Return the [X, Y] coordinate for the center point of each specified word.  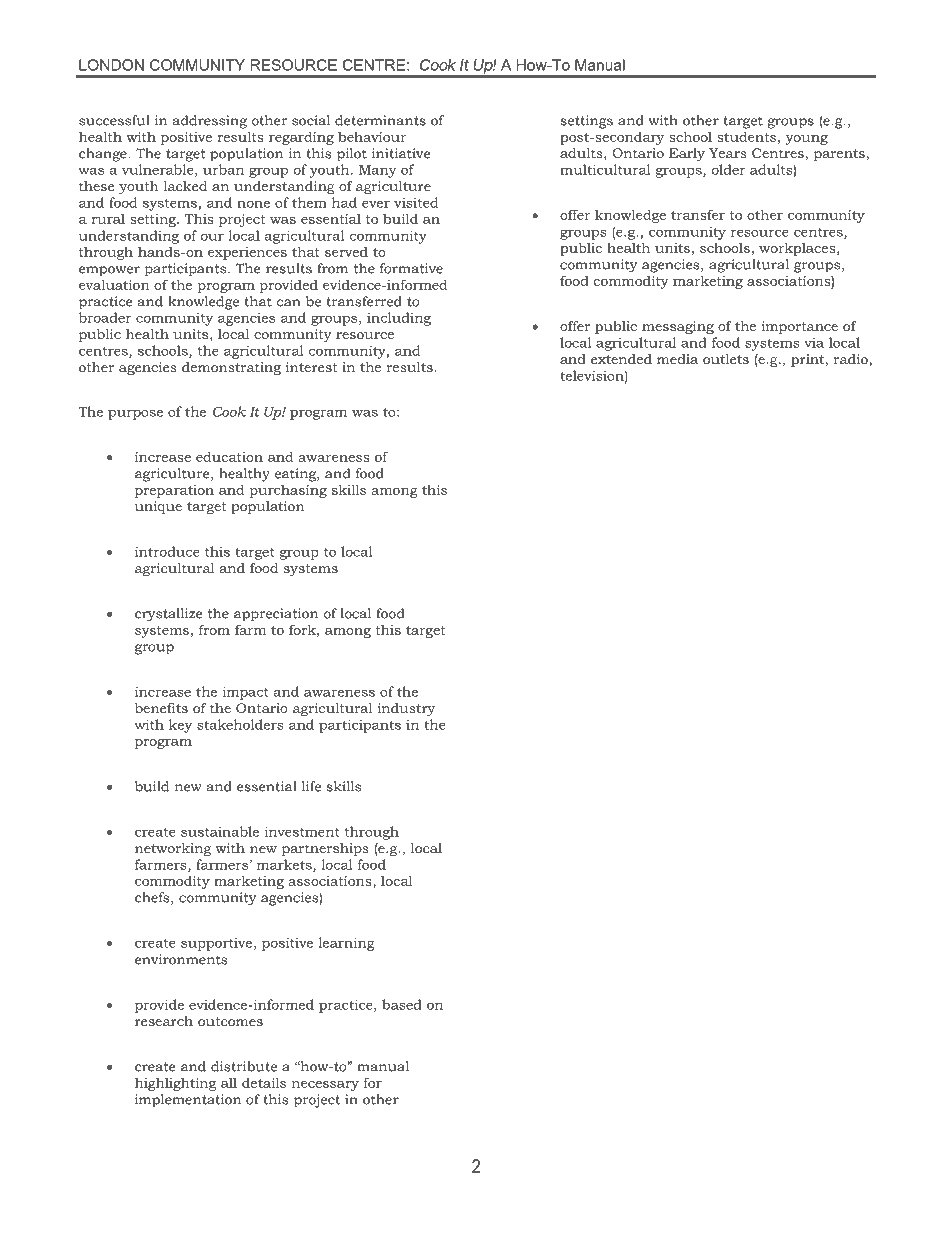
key [180, 726]
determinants [380, 120]
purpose [135, 414]
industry [406, 709]
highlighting [175, 1084]
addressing [210, 122]
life [311, 786]
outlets [726, 359]
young [806, 140]
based [402, 1004]
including [399, 319]
